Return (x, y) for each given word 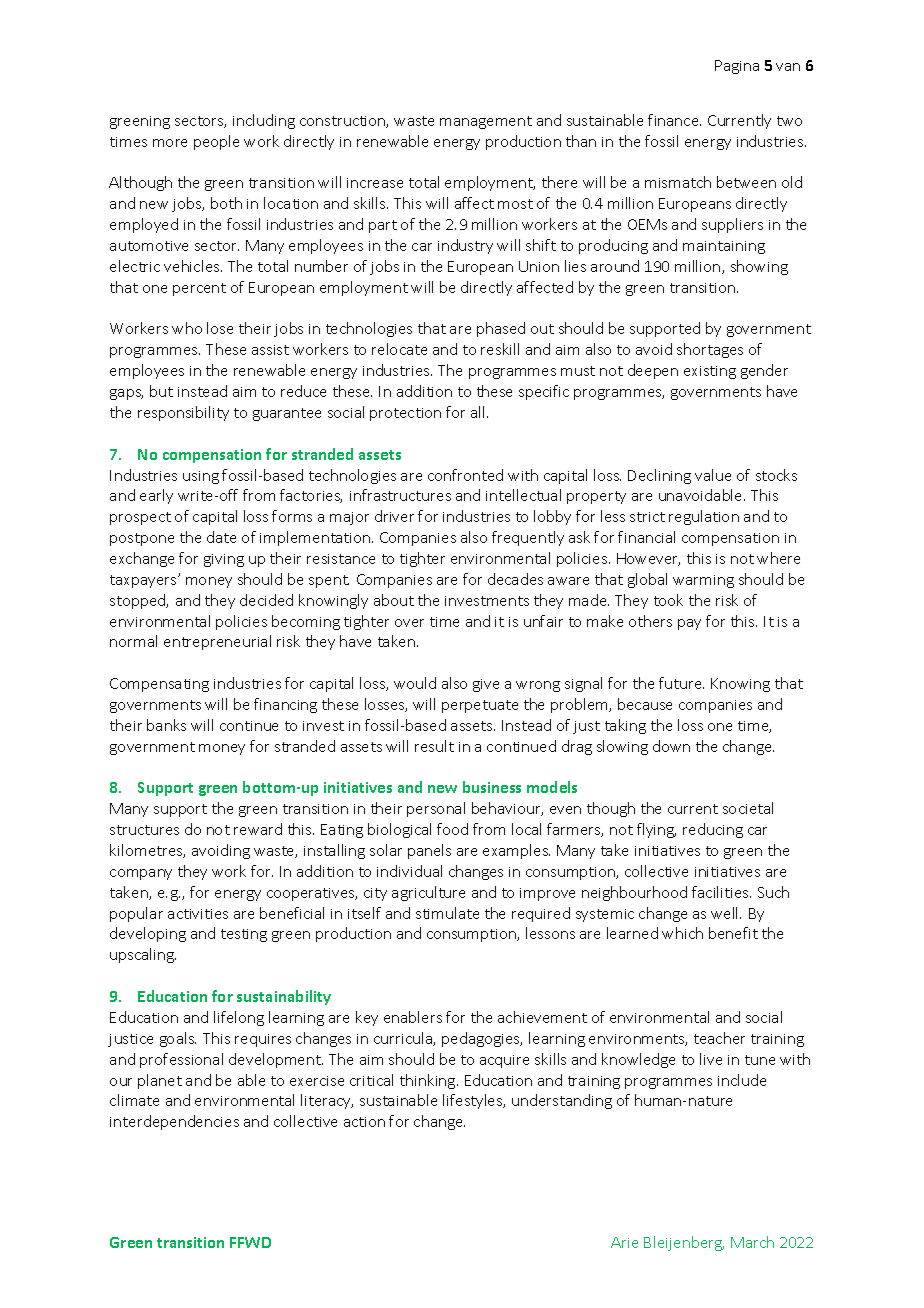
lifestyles (474, 1101)
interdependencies (174, 1122)
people (216, 142)
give (486, 685)
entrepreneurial (217, 642)
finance (674, 120)
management (486, 122)
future (681, 683)
